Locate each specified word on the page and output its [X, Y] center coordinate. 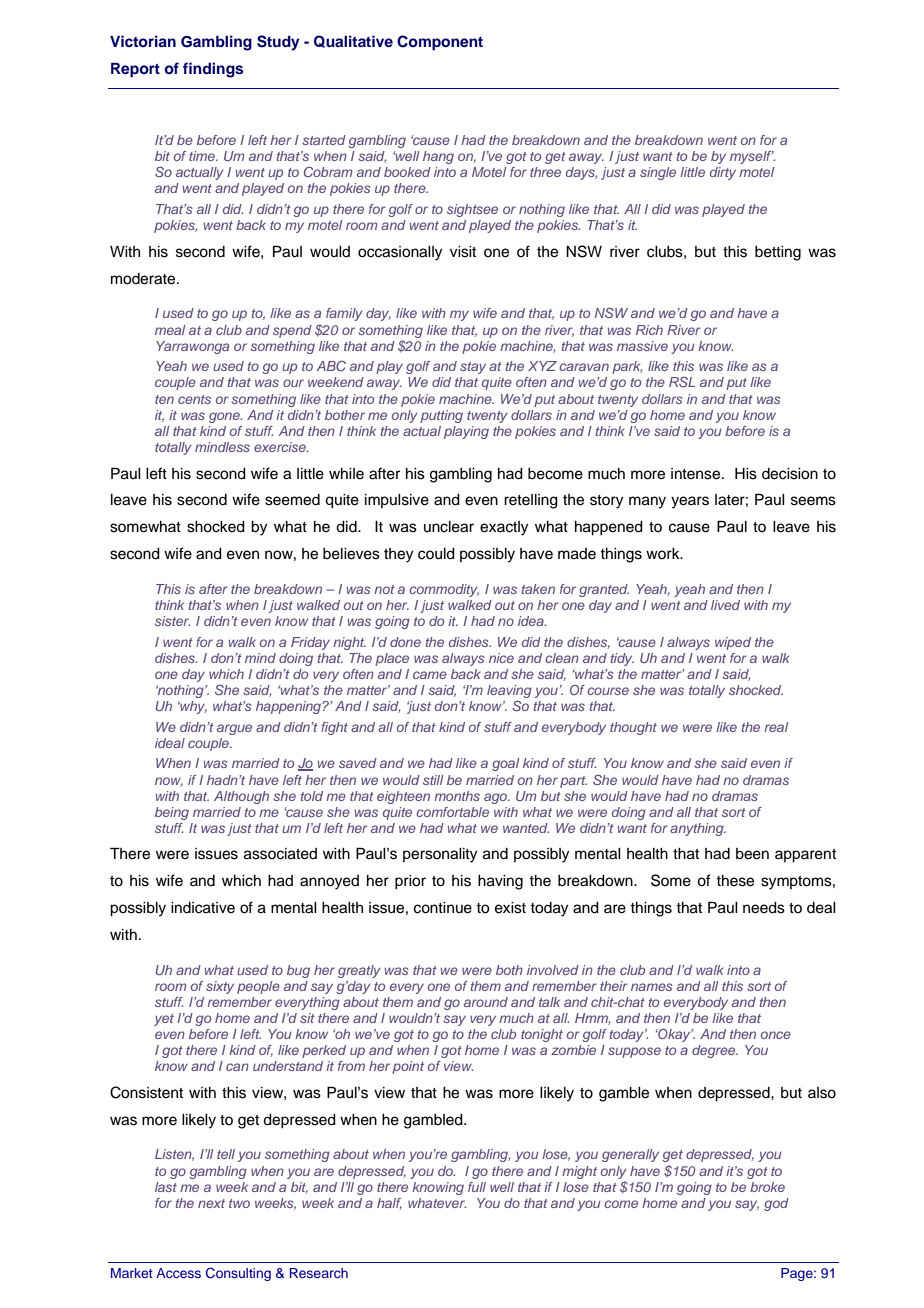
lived [725, 605]
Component [440, 43]
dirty [723, 173]
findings [213, 70]
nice [501, 658]
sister [172, 621]
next [211, 1203]
